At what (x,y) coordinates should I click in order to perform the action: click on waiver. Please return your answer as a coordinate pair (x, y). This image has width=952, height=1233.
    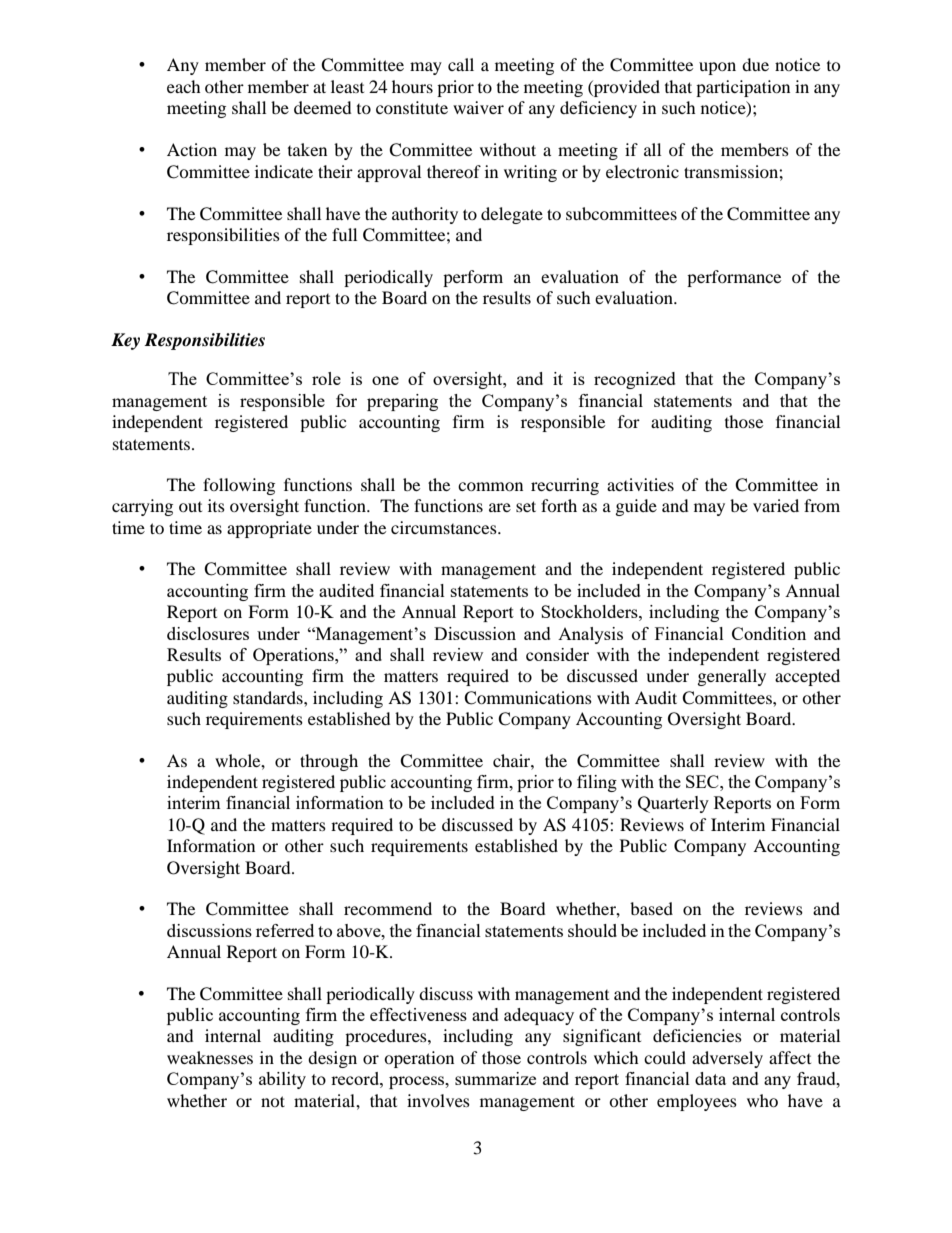
    Looking at the image, I should click on (478, 107).
